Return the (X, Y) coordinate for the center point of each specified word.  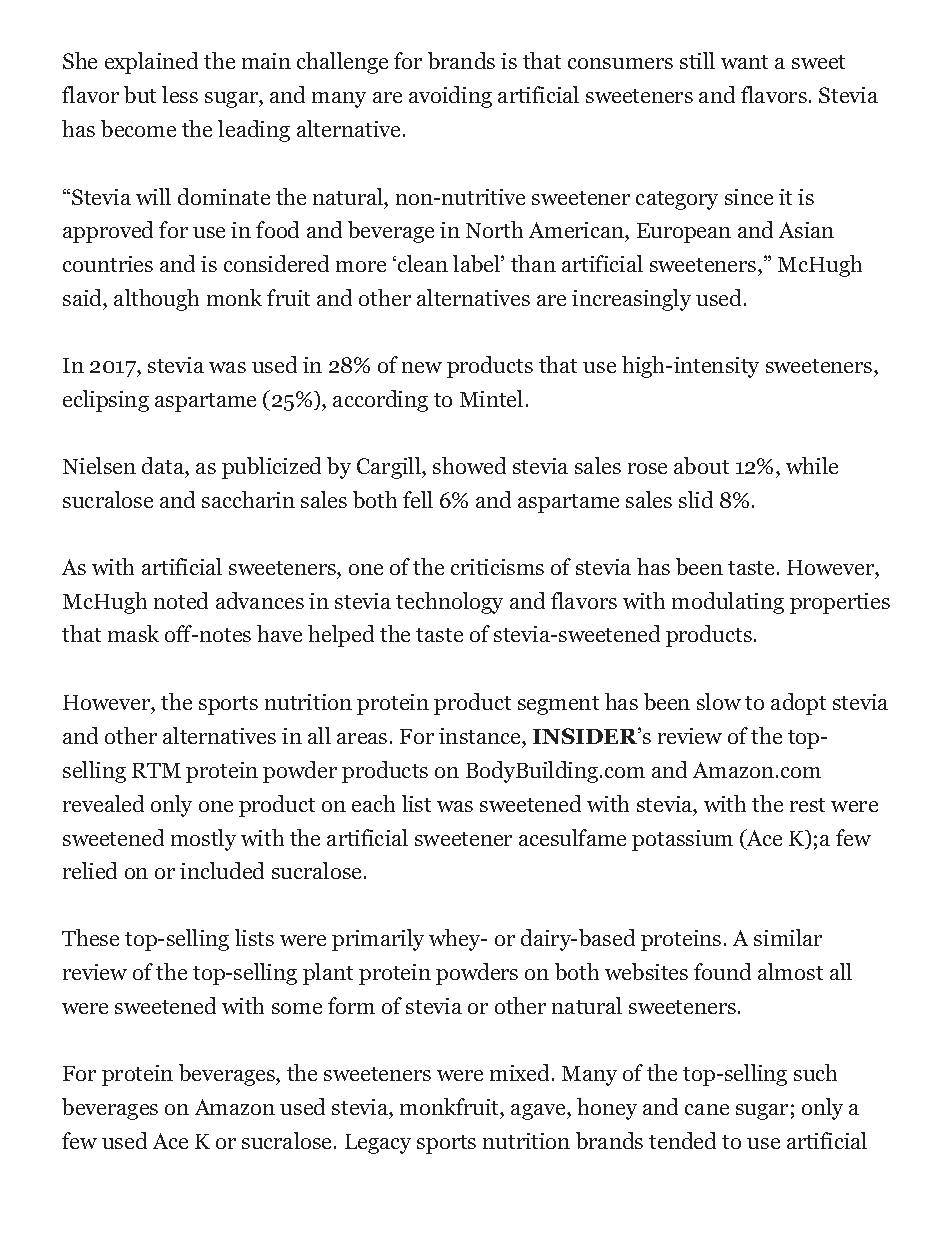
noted (181, 600)
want (744, 62)
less (180, 94)
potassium (682, 840)
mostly (203, 840)
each (373, 803)
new (422, 367)
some (297, 1008)
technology (449, 603)
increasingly (631, 300)
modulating (728, 603)
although (156, 300)
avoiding (450, 97)
